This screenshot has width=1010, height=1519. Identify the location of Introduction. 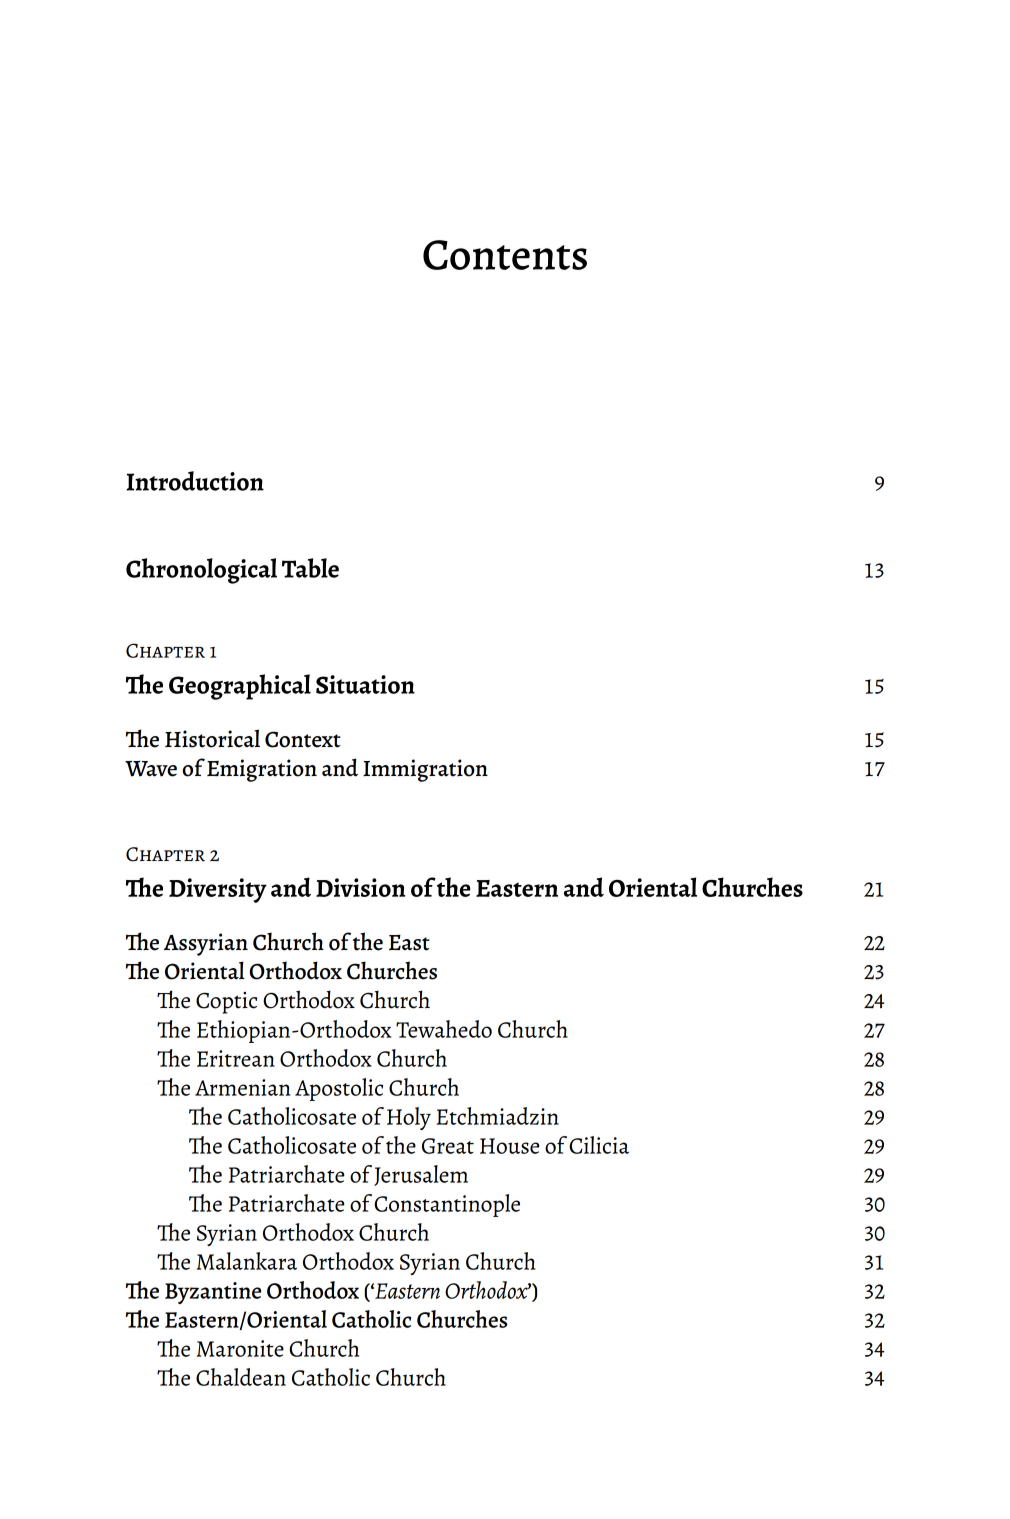
(195, 481).
